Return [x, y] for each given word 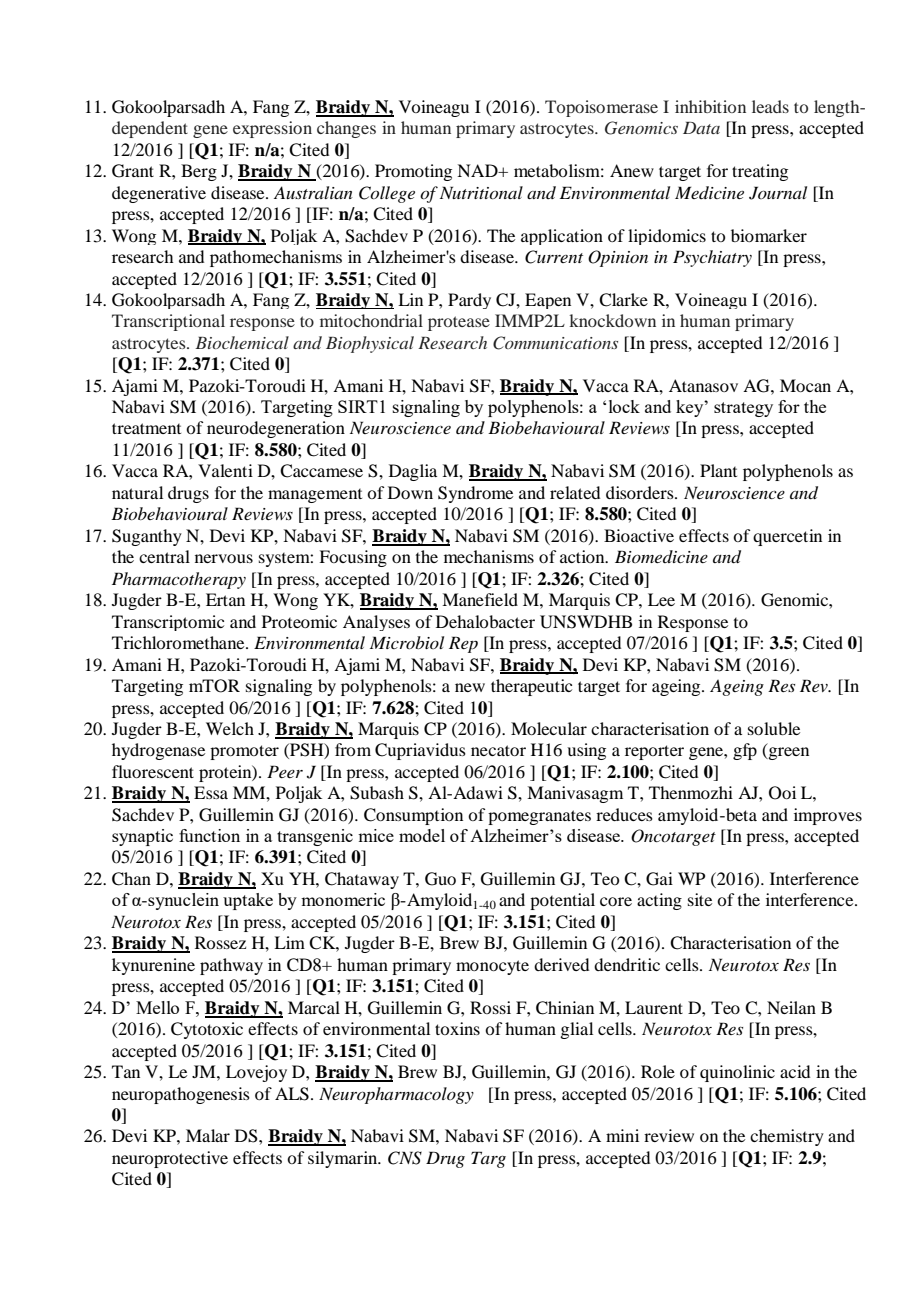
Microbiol [407, 642]
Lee [661, 599]
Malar [208, 1135]
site [700, 899]
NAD [478, 170]
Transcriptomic [168, 623]
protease [459, 323]
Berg [199, 172]
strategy [743, 409]
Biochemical [242, 342]
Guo [440, 879]
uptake [248, 901]
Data [701, 128]
